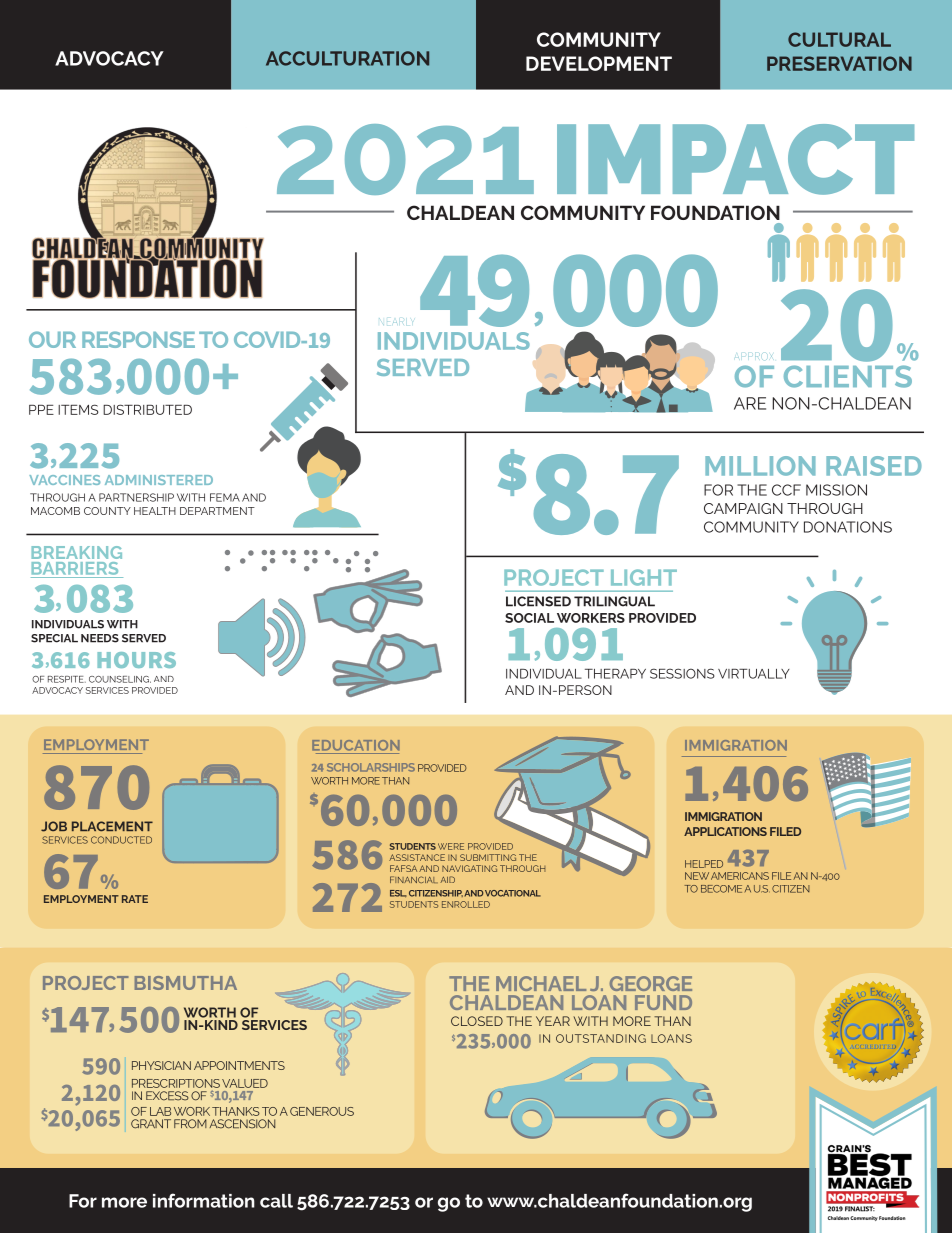 The width and height of the document is (952, 1233). I want to click on GRANT, so click(151, 1124).
